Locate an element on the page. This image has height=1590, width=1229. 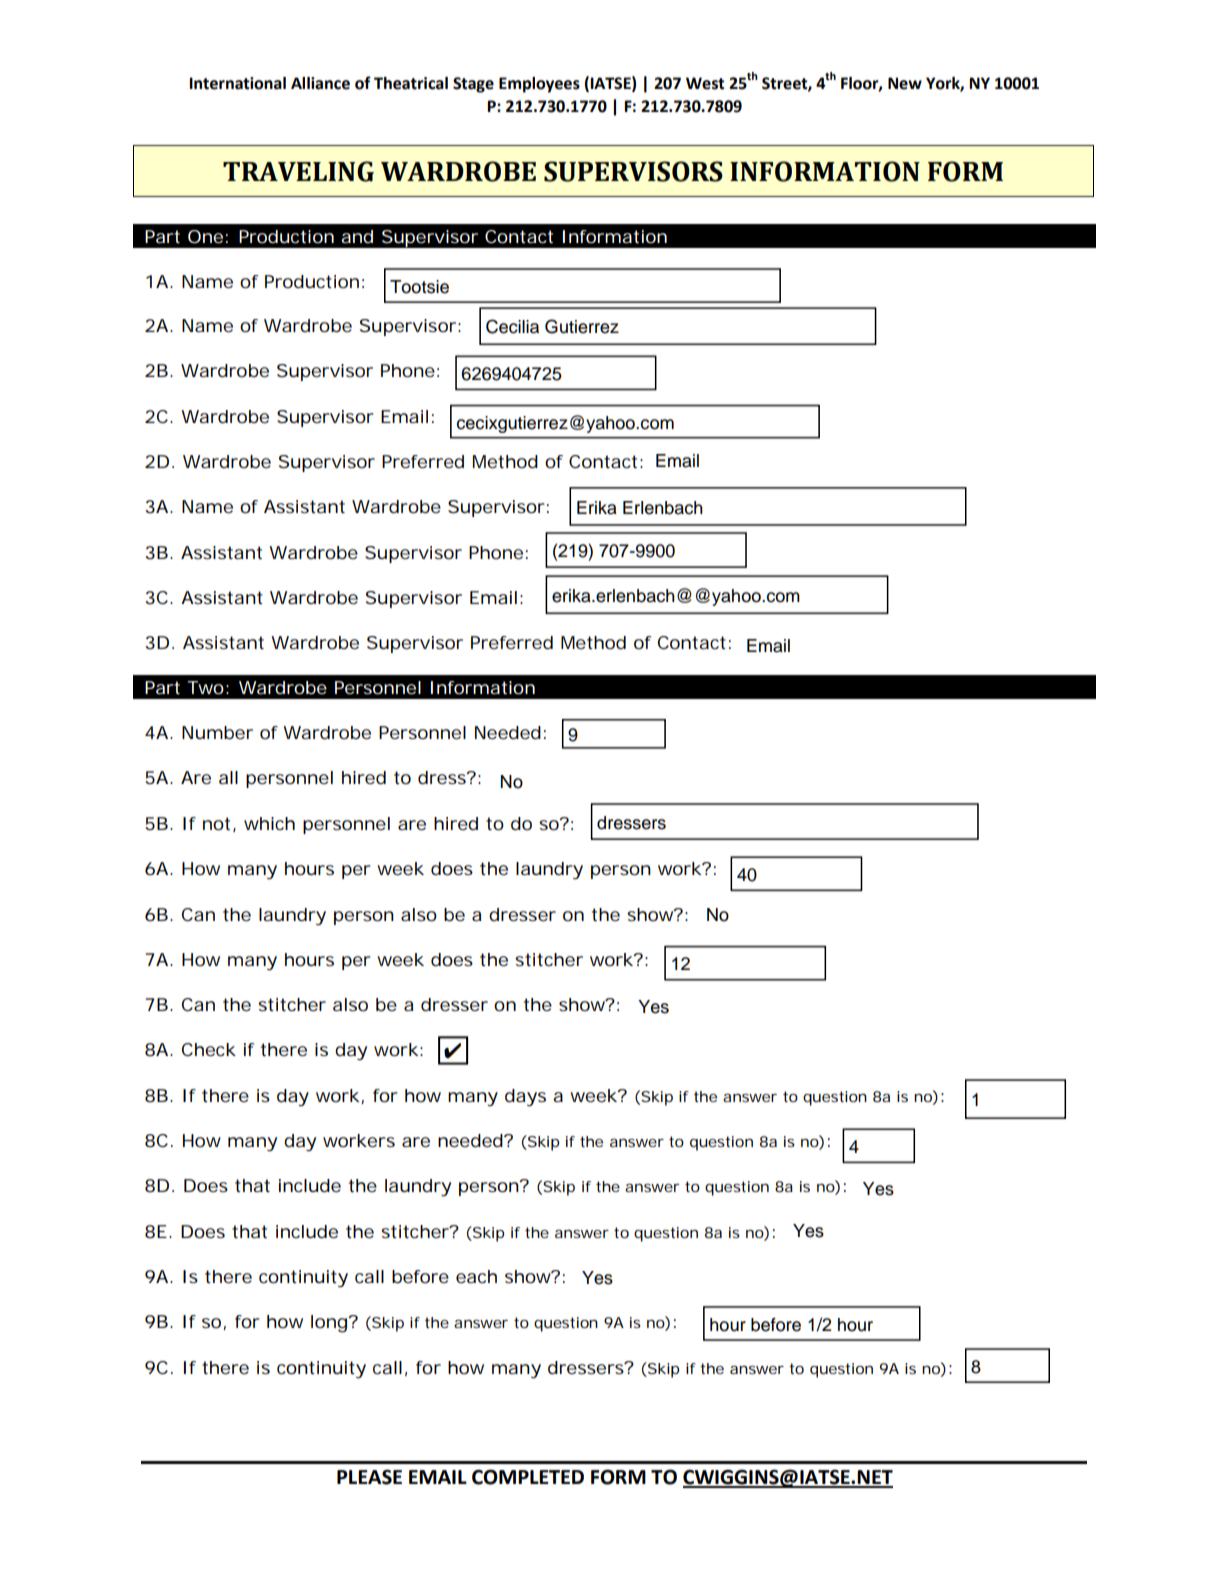
New is located at coordinates (905, 83).
